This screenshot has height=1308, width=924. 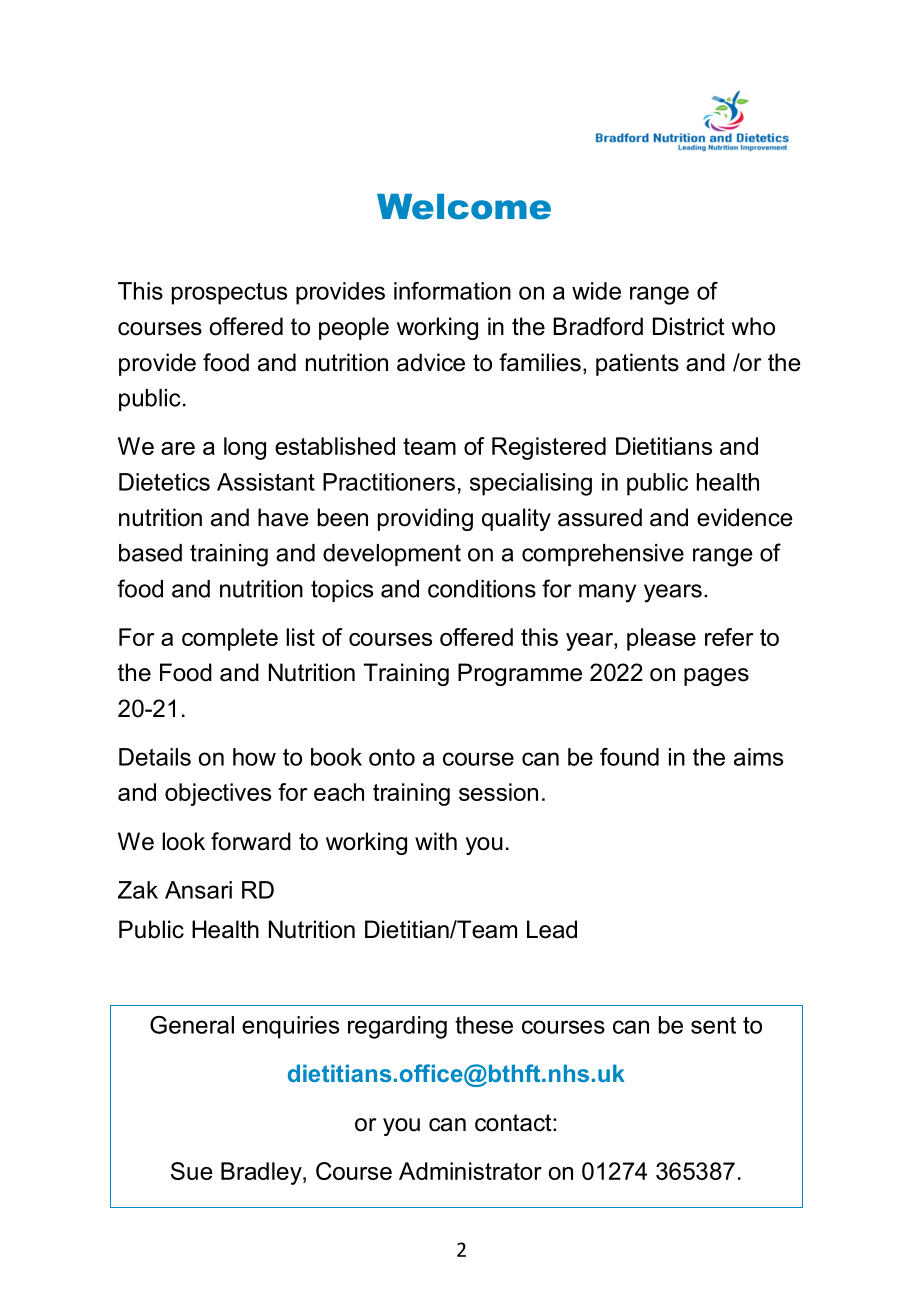 What do you see at coordinates (192, 1171) in the screenshot?
I see `Sue` at bounding box center [192, 1171].
